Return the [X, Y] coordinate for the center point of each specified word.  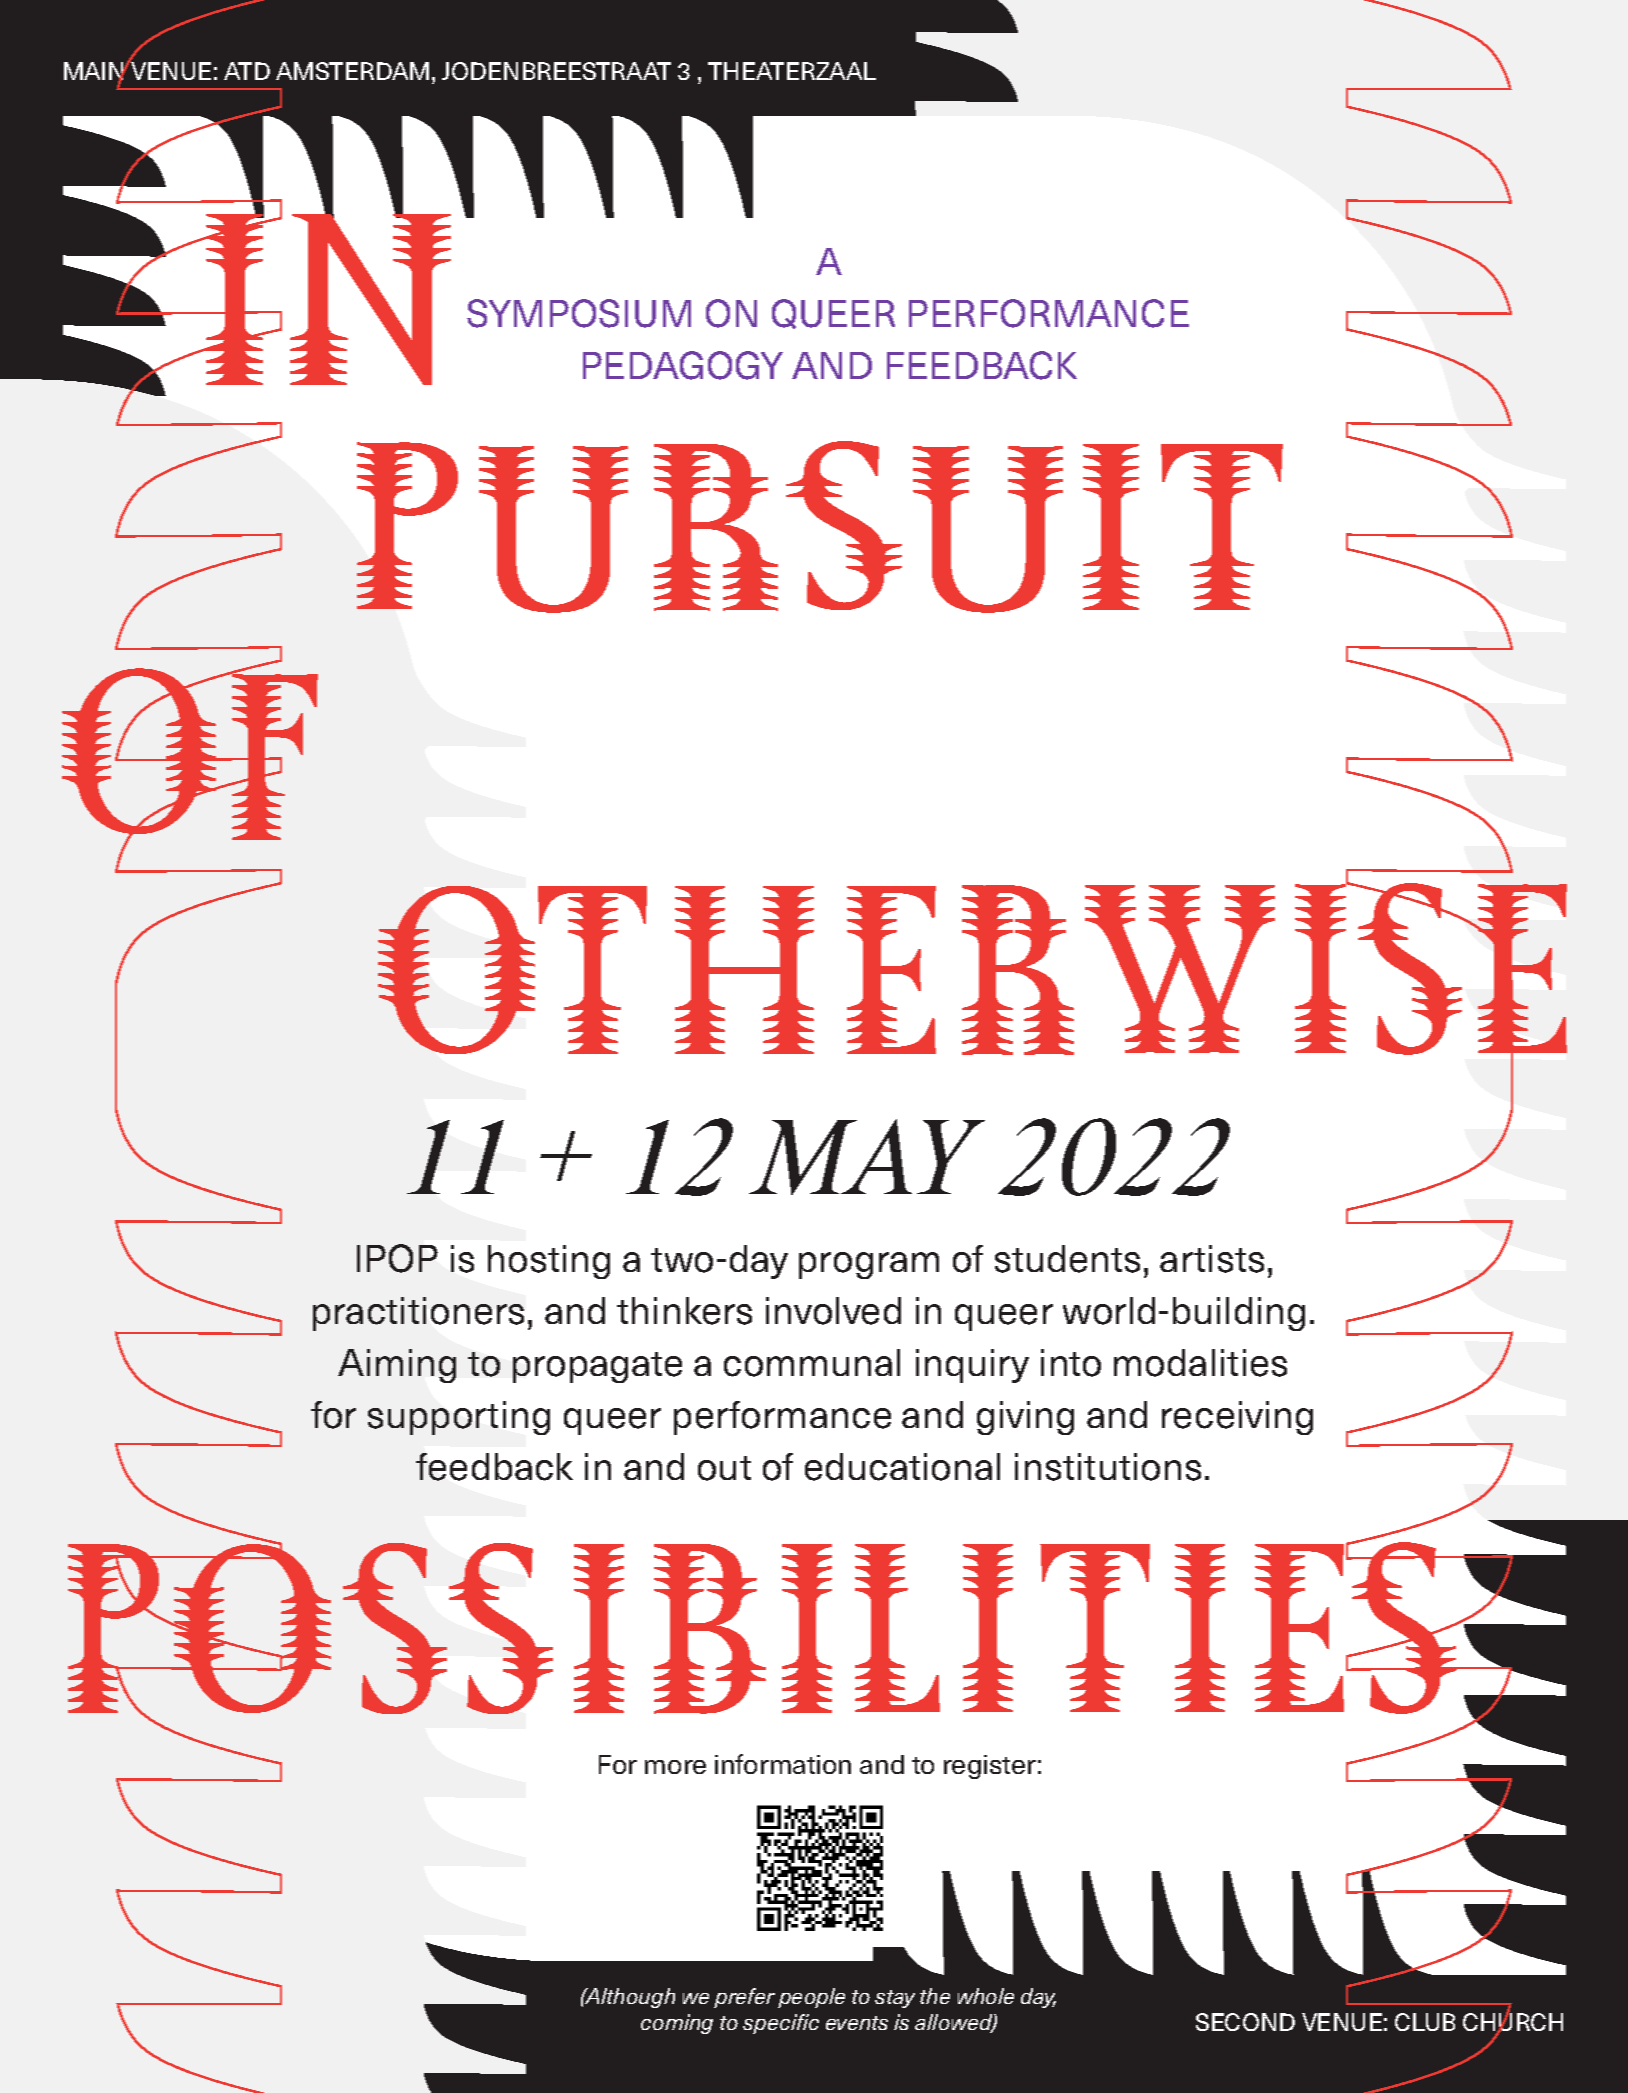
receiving [1237, 1418]
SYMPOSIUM [579, 313]
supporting [459, 1418]
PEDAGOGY [683, 365]
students [1067, 1259]
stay [895, 1999]
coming [677, 2024]
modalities [1200, 1363]
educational [902, 1467]
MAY [867, 1157]
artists [1212, 1259]
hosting [549, 1262]
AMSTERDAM [352, 71]
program [869, 1265]
